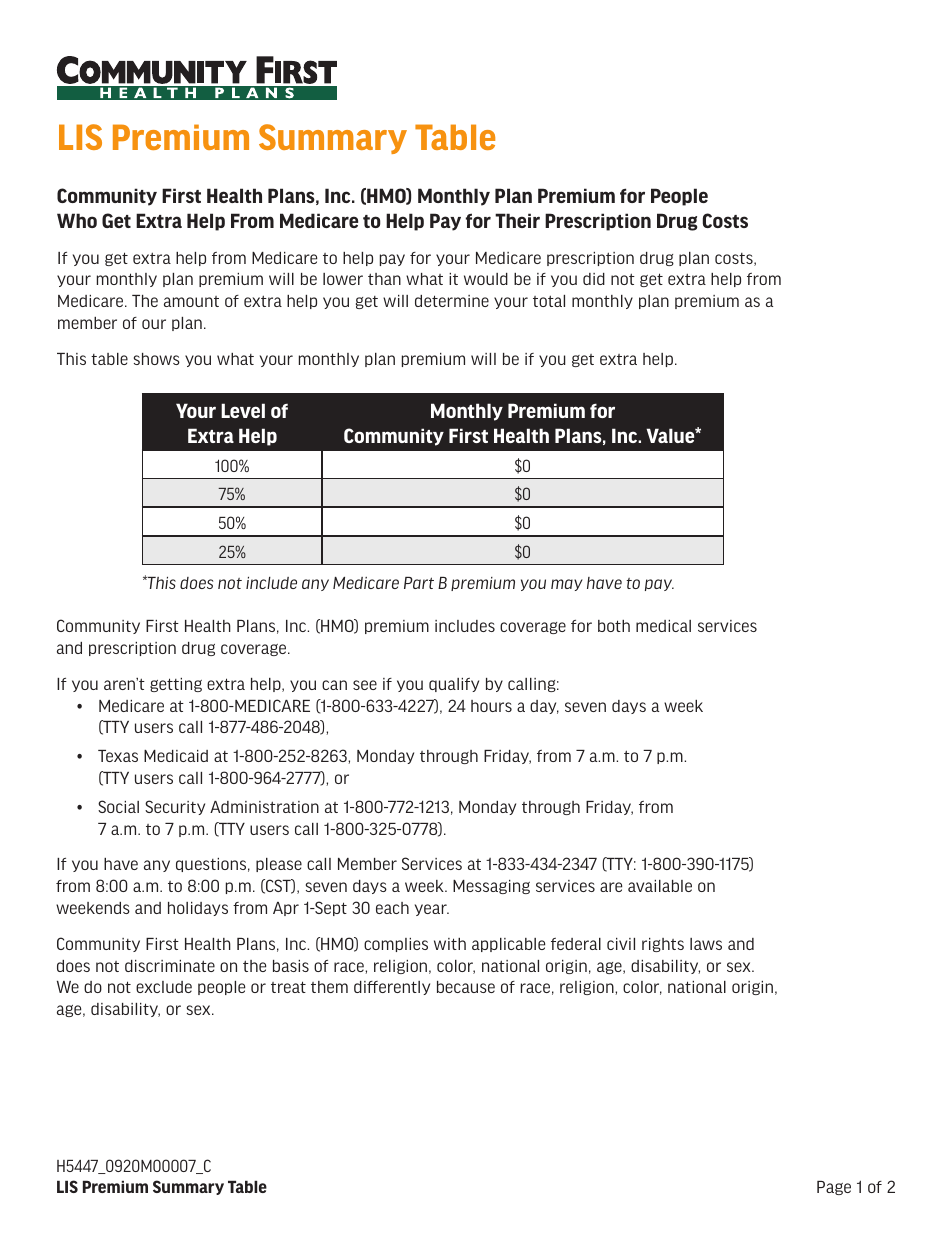  I want to click on exclude, so click(164, 987).
